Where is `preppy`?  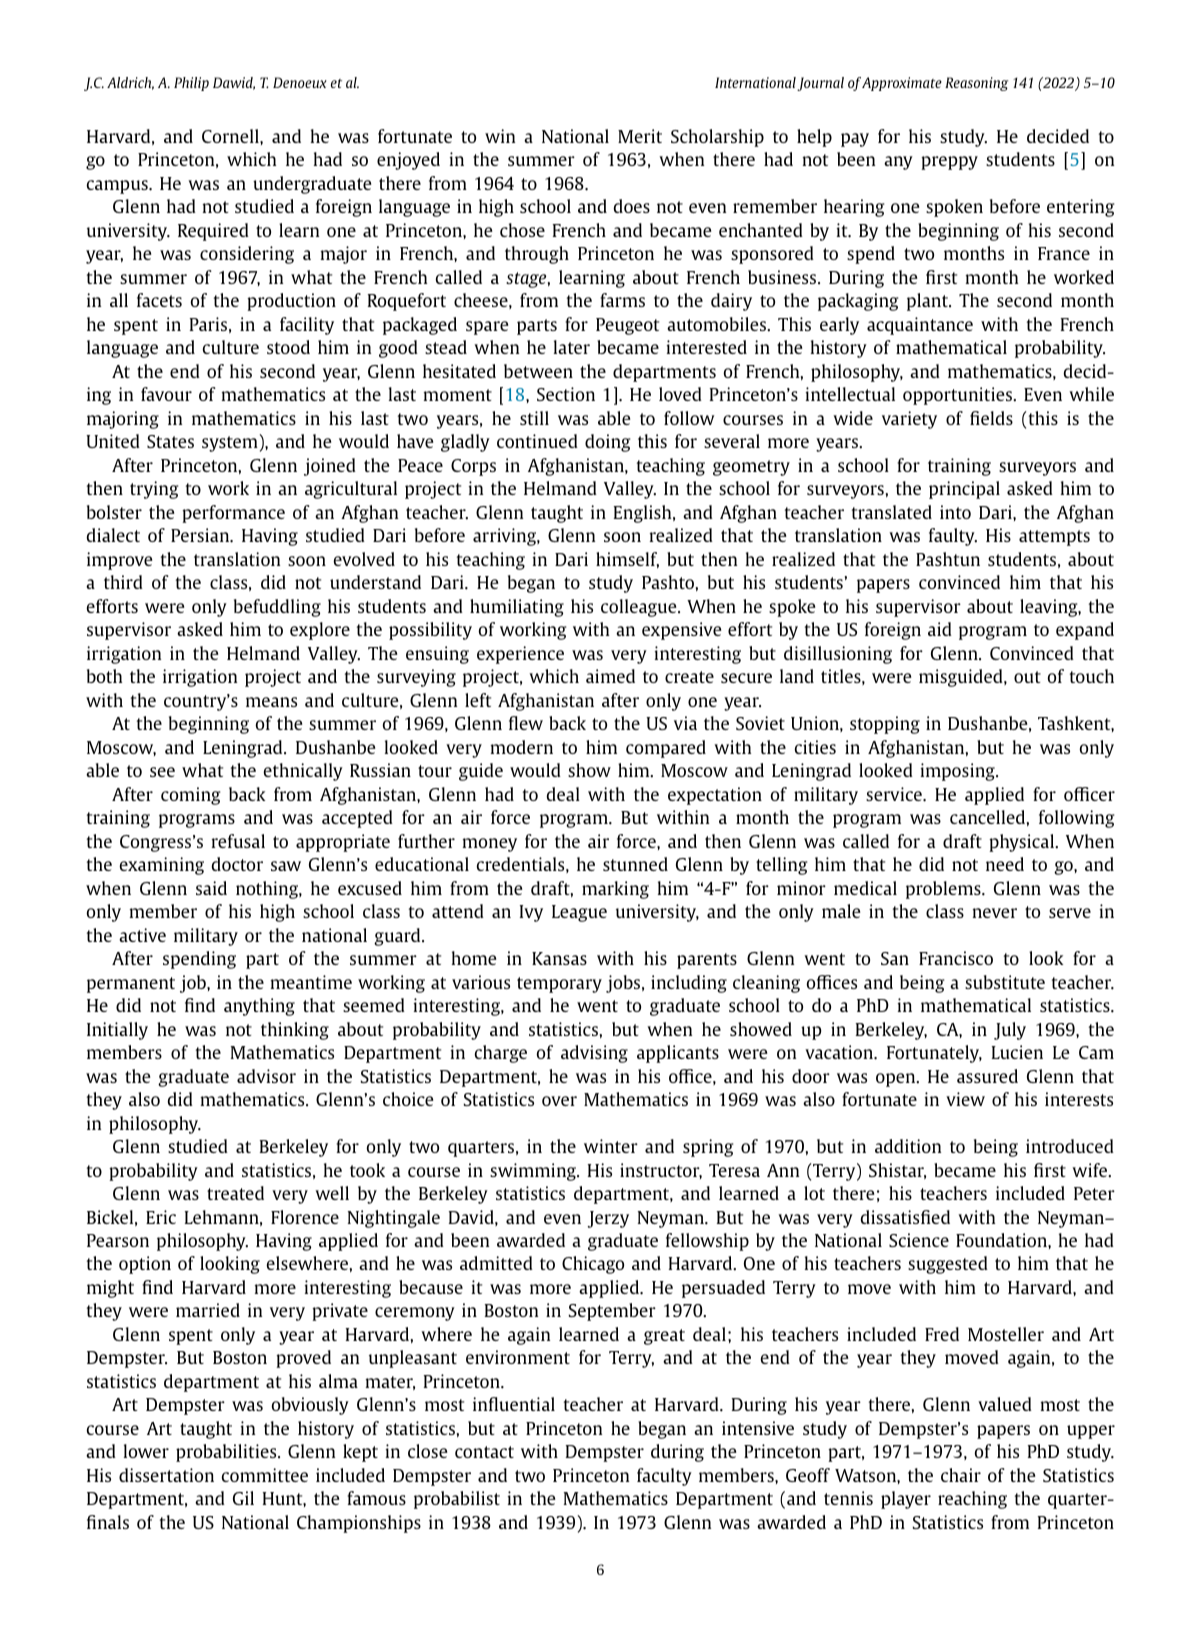
preppy is located at coordinates (949, 163).
